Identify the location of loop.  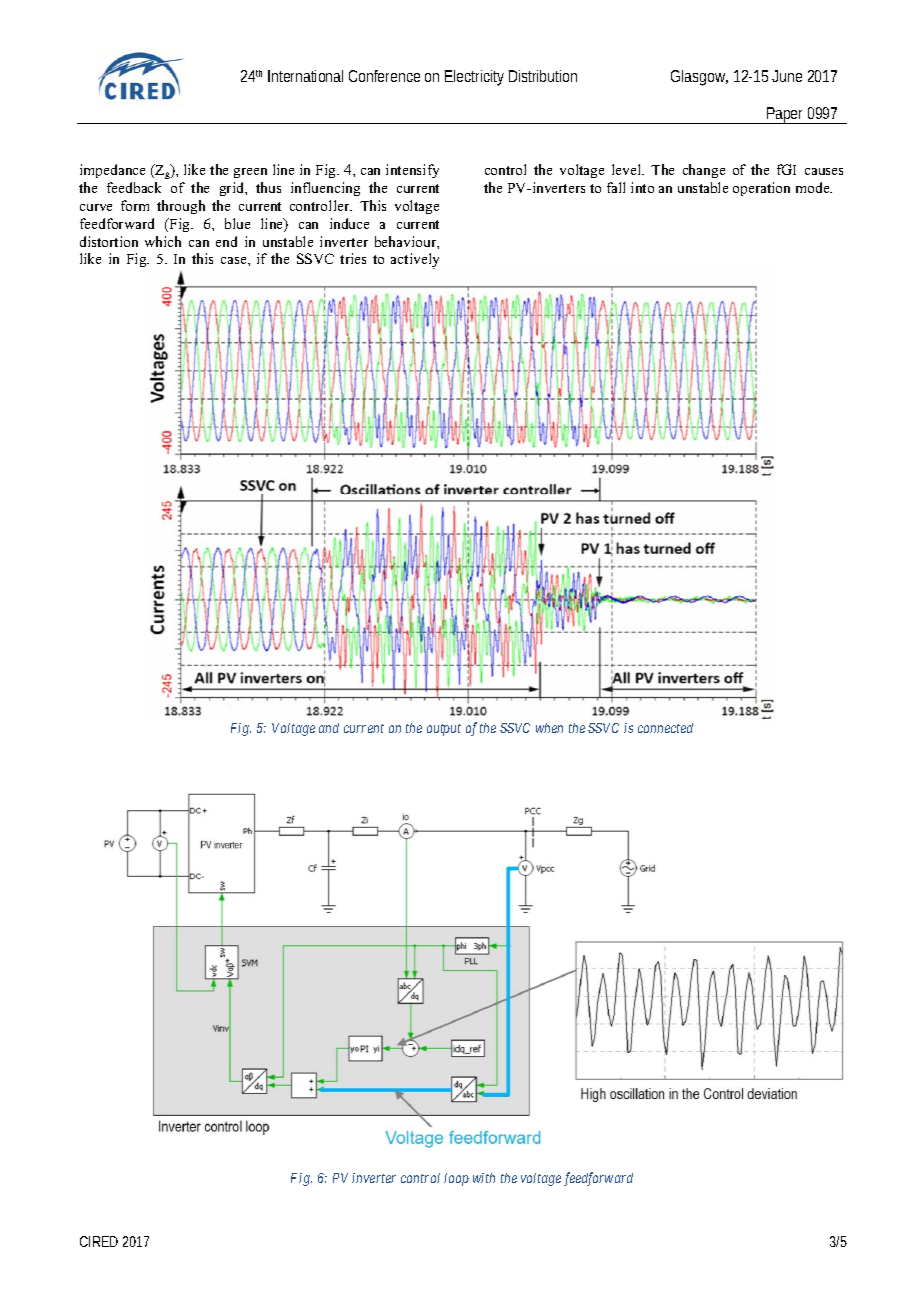
(456, 1179).
